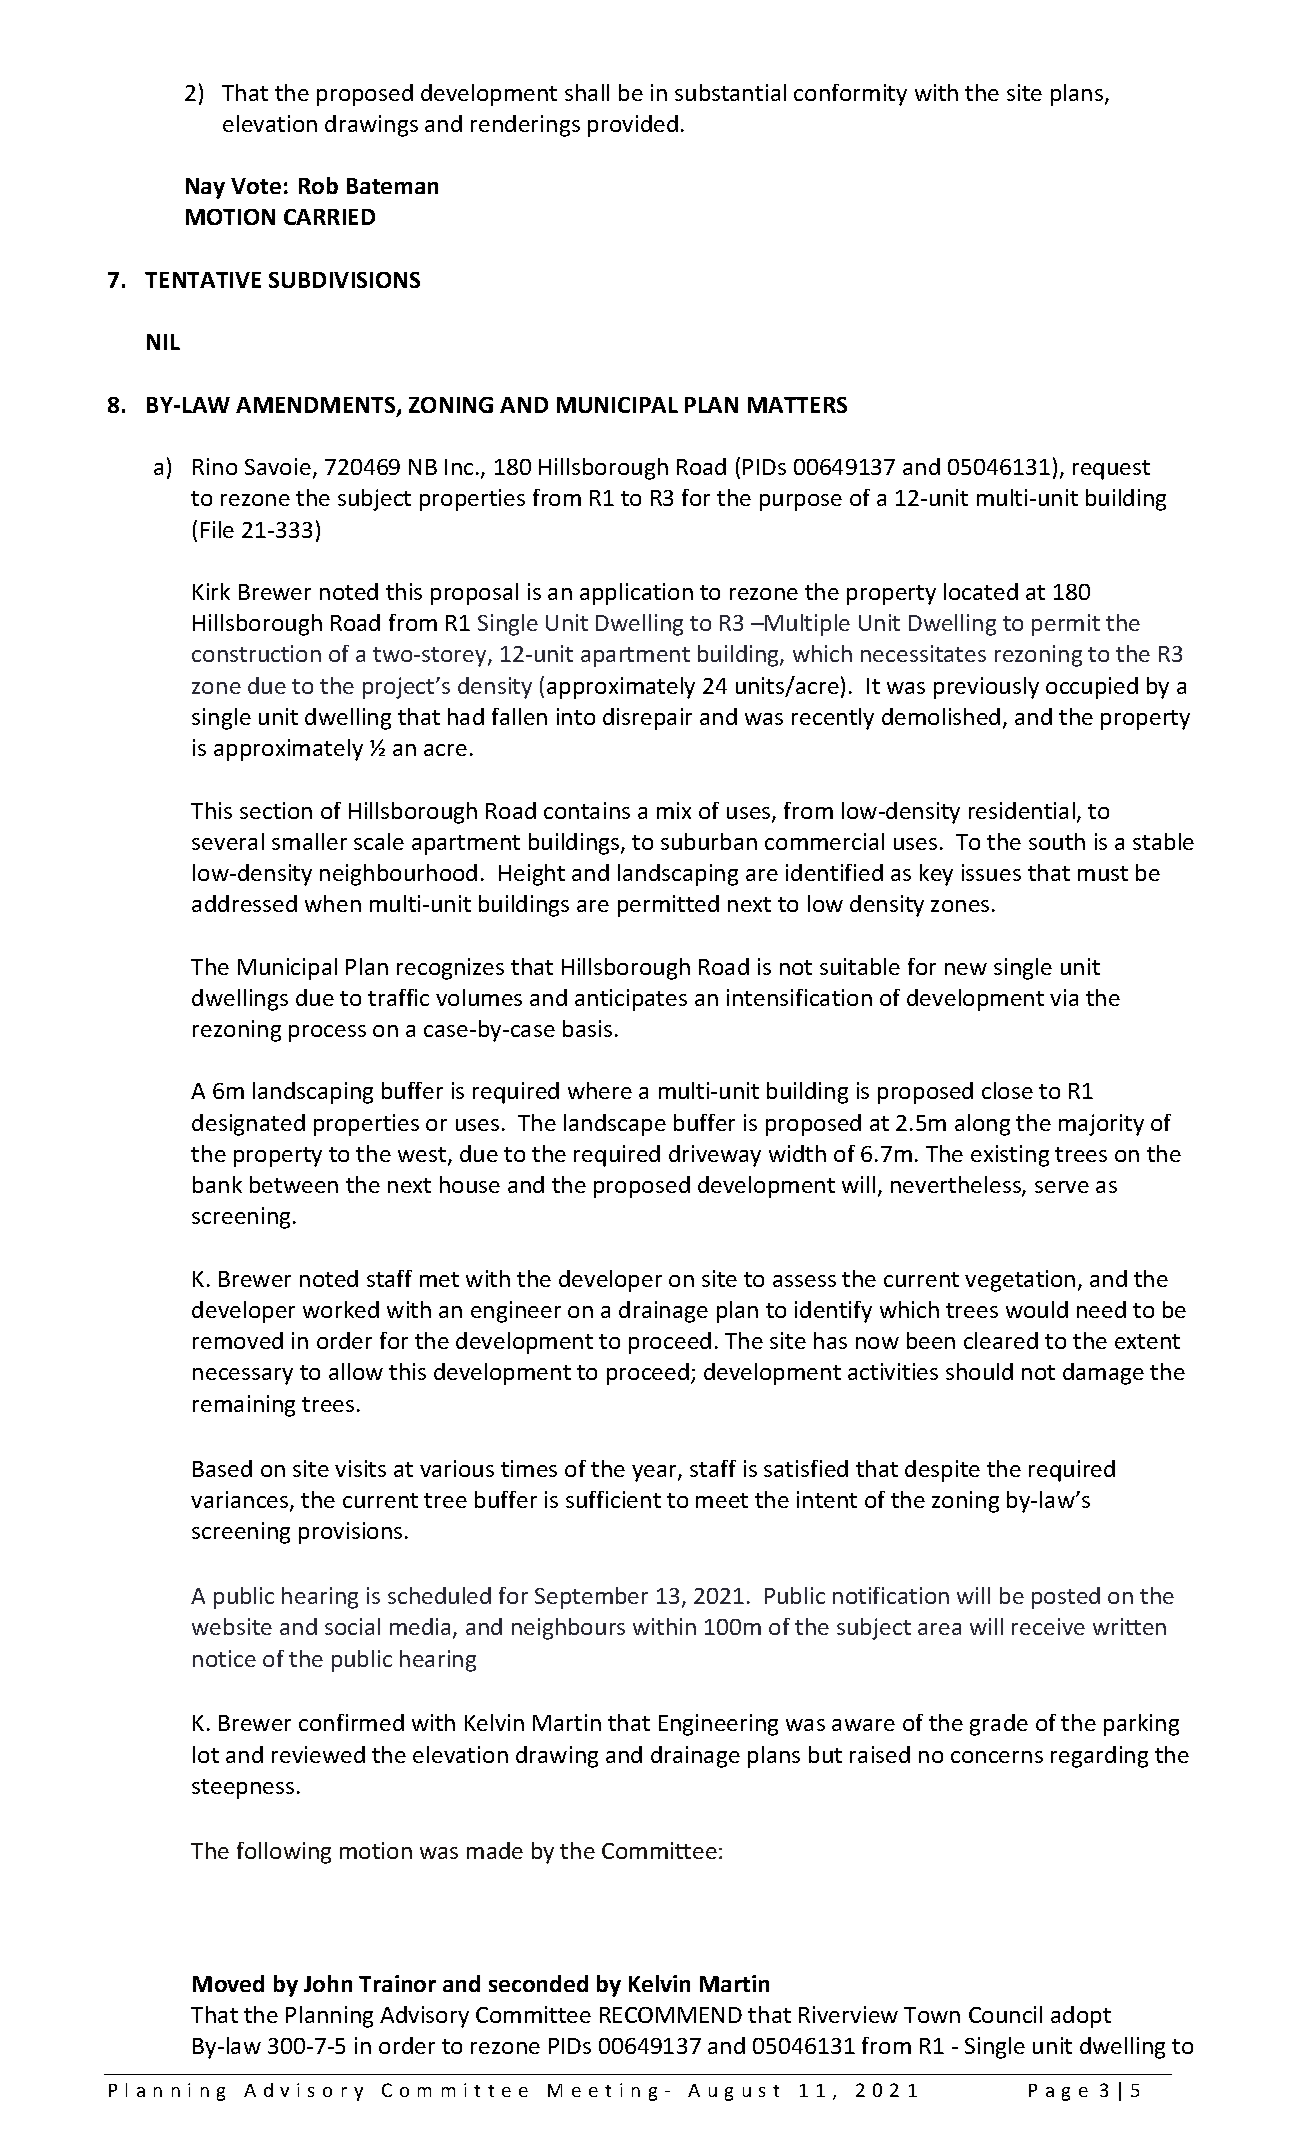 This page has height=2148, width=1304. I want to click on landscape, so click(615, 1125).
